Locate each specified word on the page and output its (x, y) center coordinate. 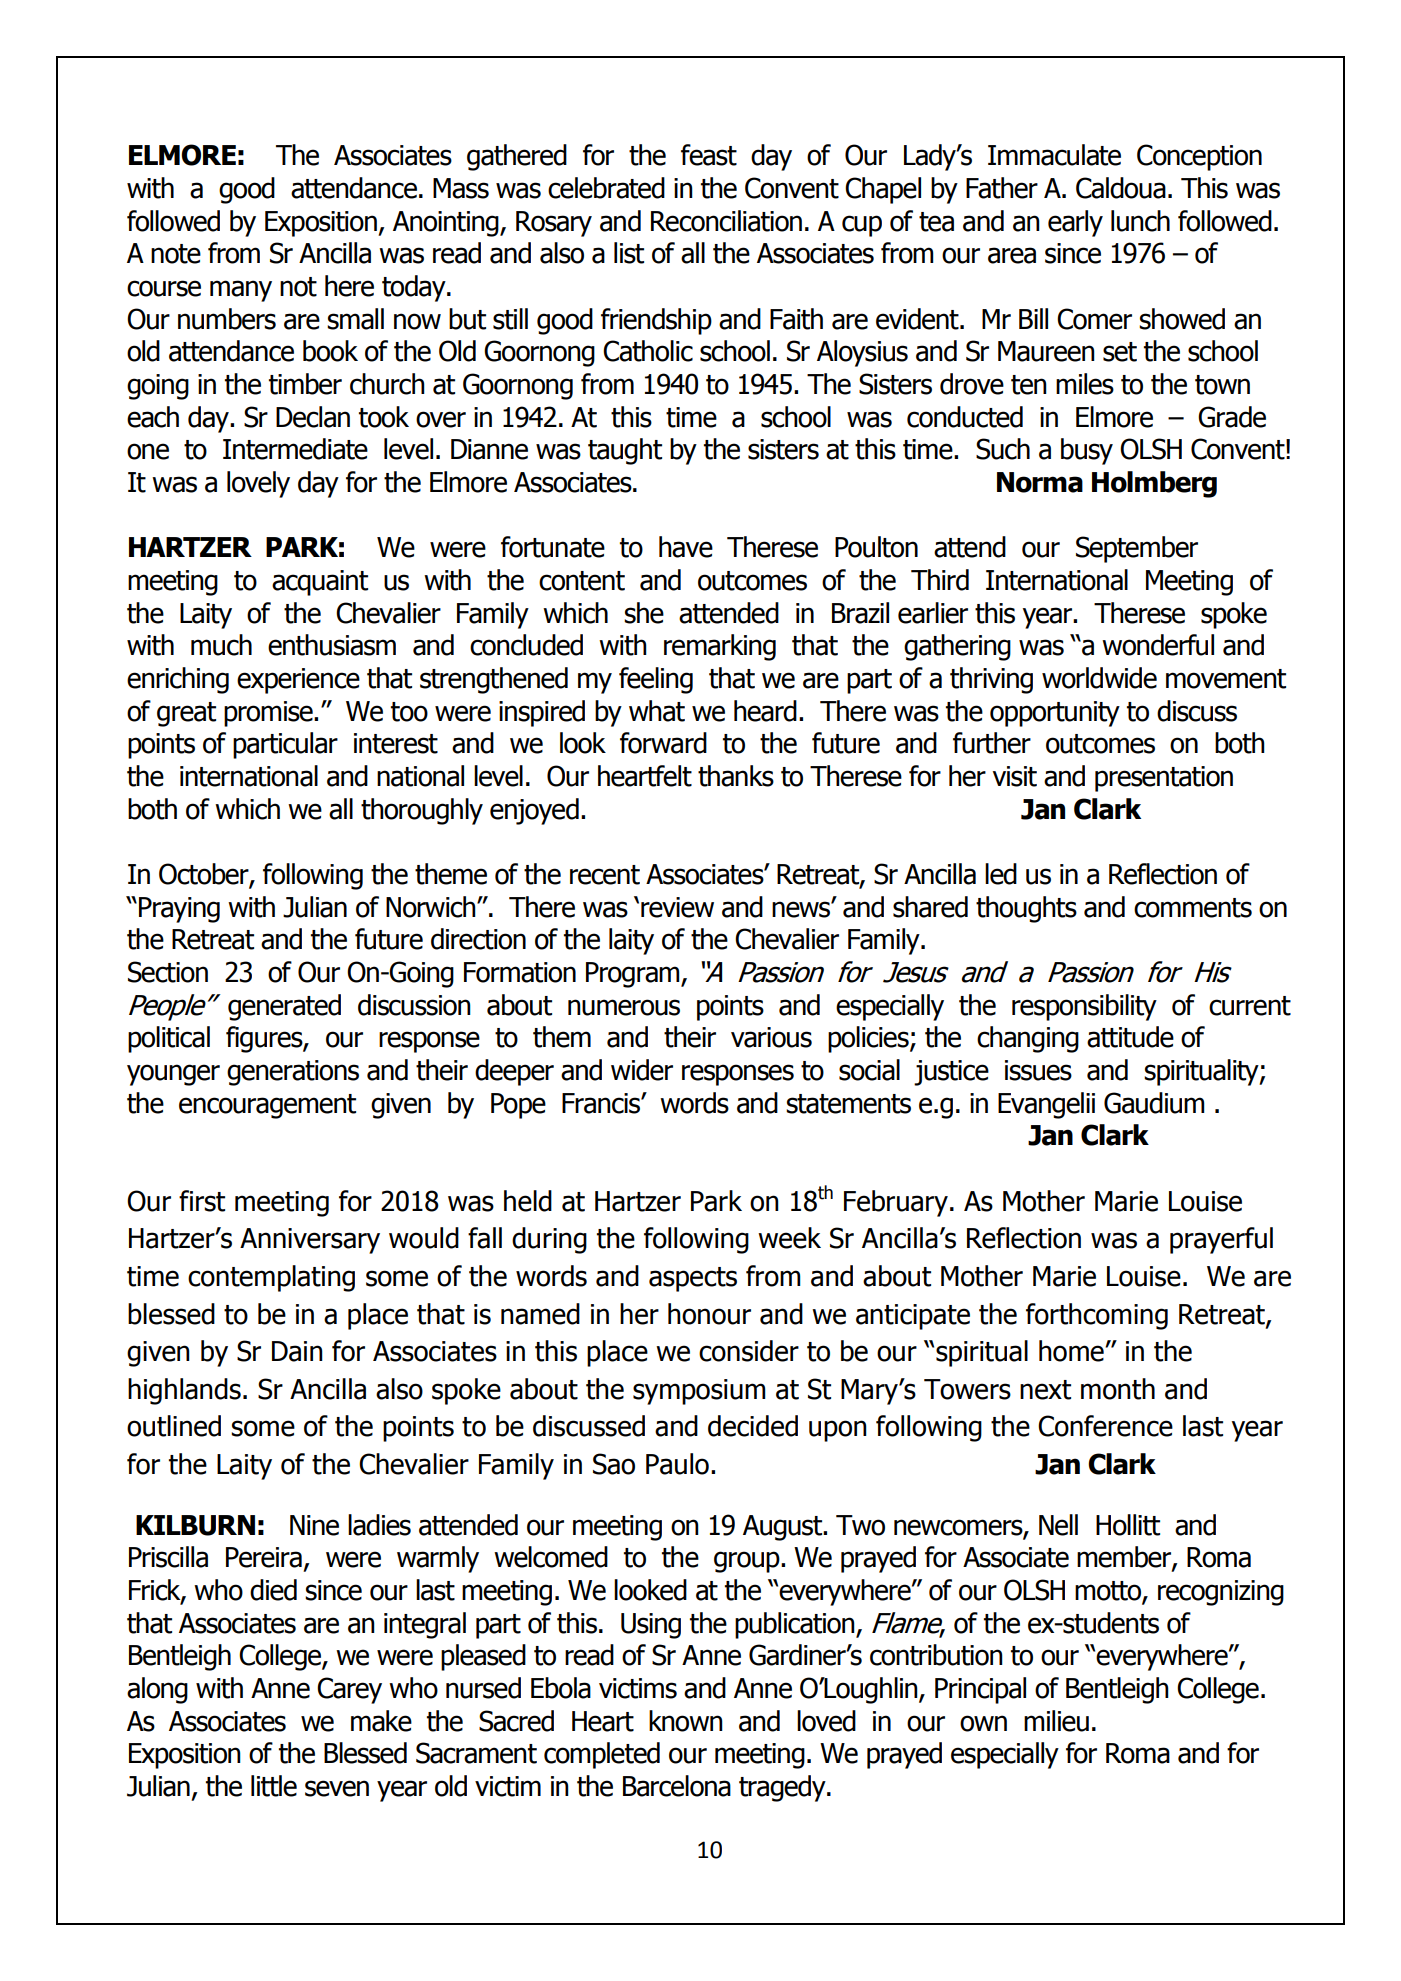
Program (634, 975)
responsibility (1084, 1007)
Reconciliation (726, 221)
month (1118, 1389)
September (1137, 549)
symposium (699, 1392)
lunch (1140, 221)
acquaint (320, 583)
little (274, 1786)
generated (284, 1007)
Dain (297, 1351)
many (241, 291)
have (686, 547)
